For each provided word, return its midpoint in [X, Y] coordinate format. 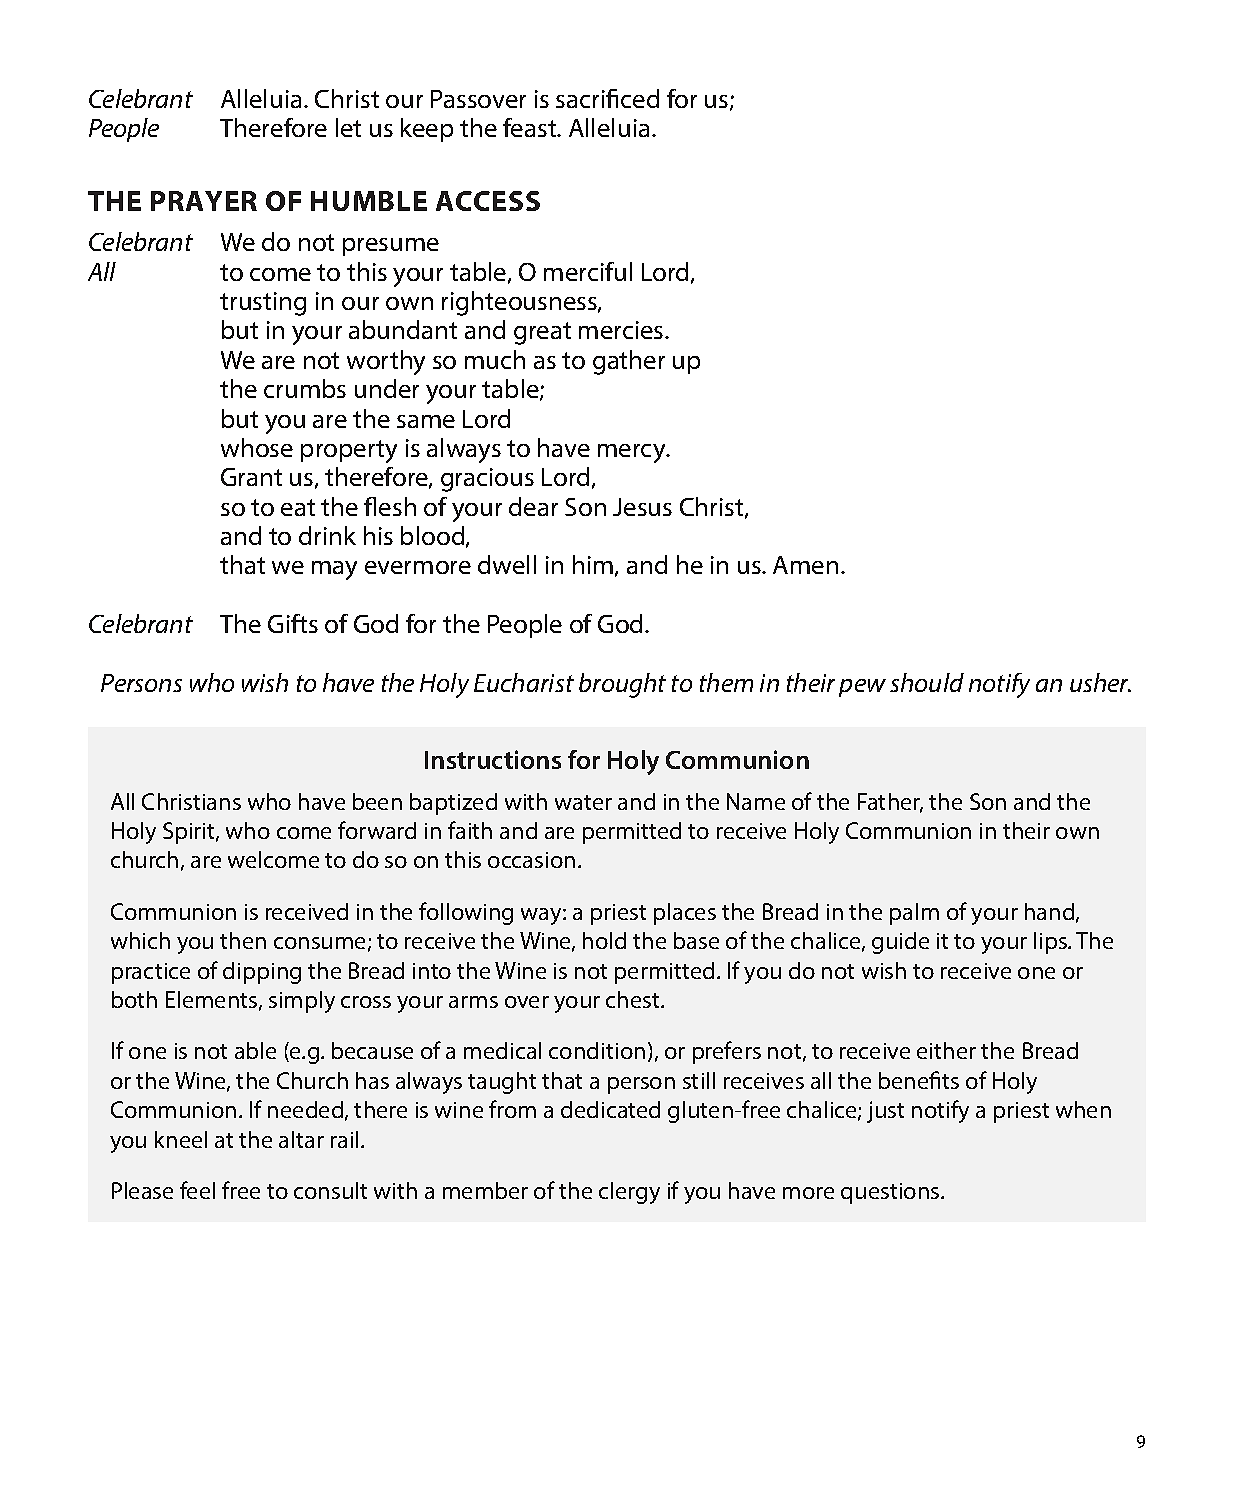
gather [629, 362]
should [927, 682]
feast [531, 127]
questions [891, 1193]
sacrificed [607, 98]
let [348, 127]
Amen [805, 565]
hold [604, 940]
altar [301, 1139]
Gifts [293, 623]
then [243, 940]
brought [622, 685]
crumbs [305, 388]
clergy [629, 1193]
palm [914, 914]
